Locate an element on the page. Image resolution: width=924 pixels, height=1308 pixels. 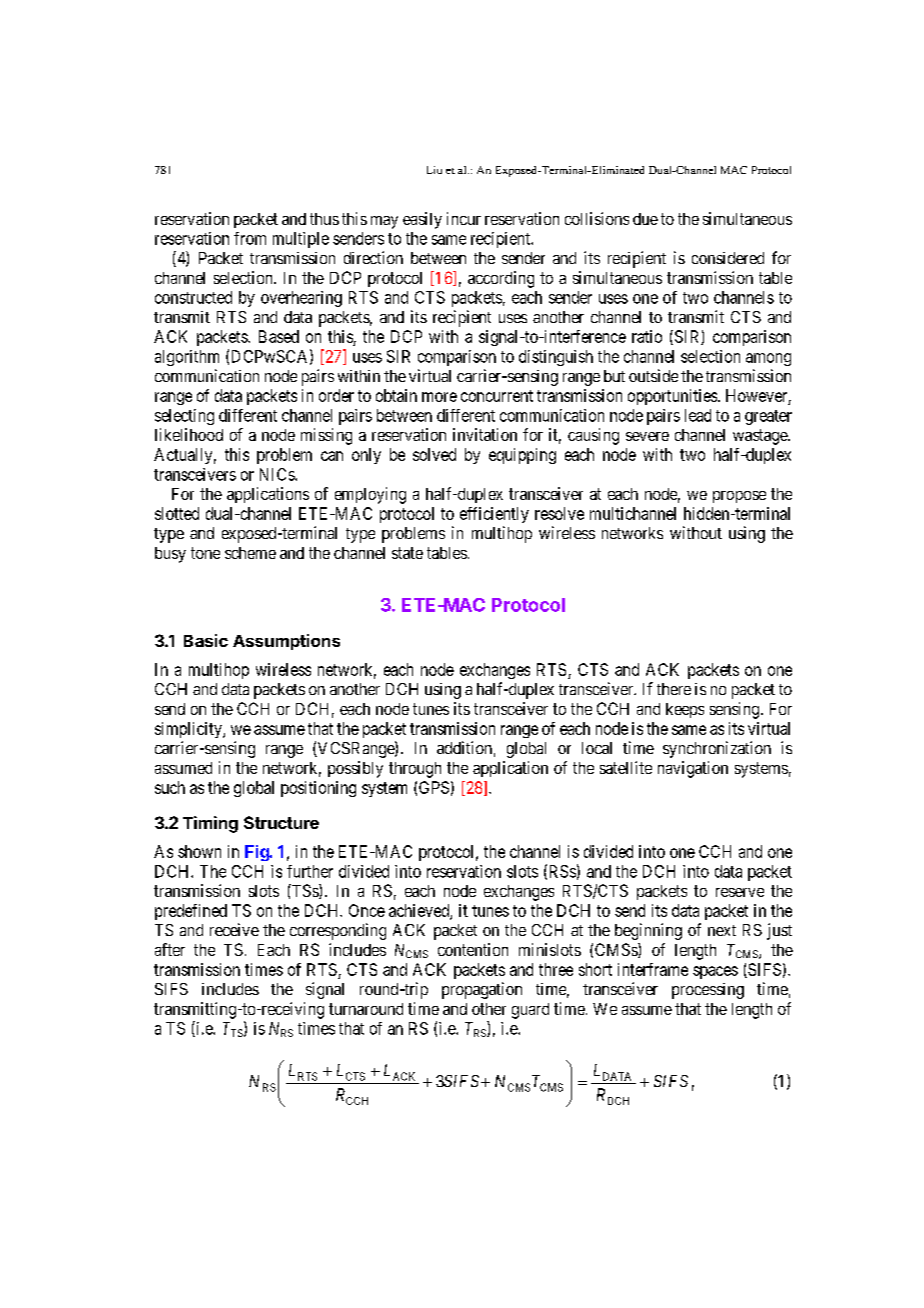
processing is located at coordinates (708, 991).
